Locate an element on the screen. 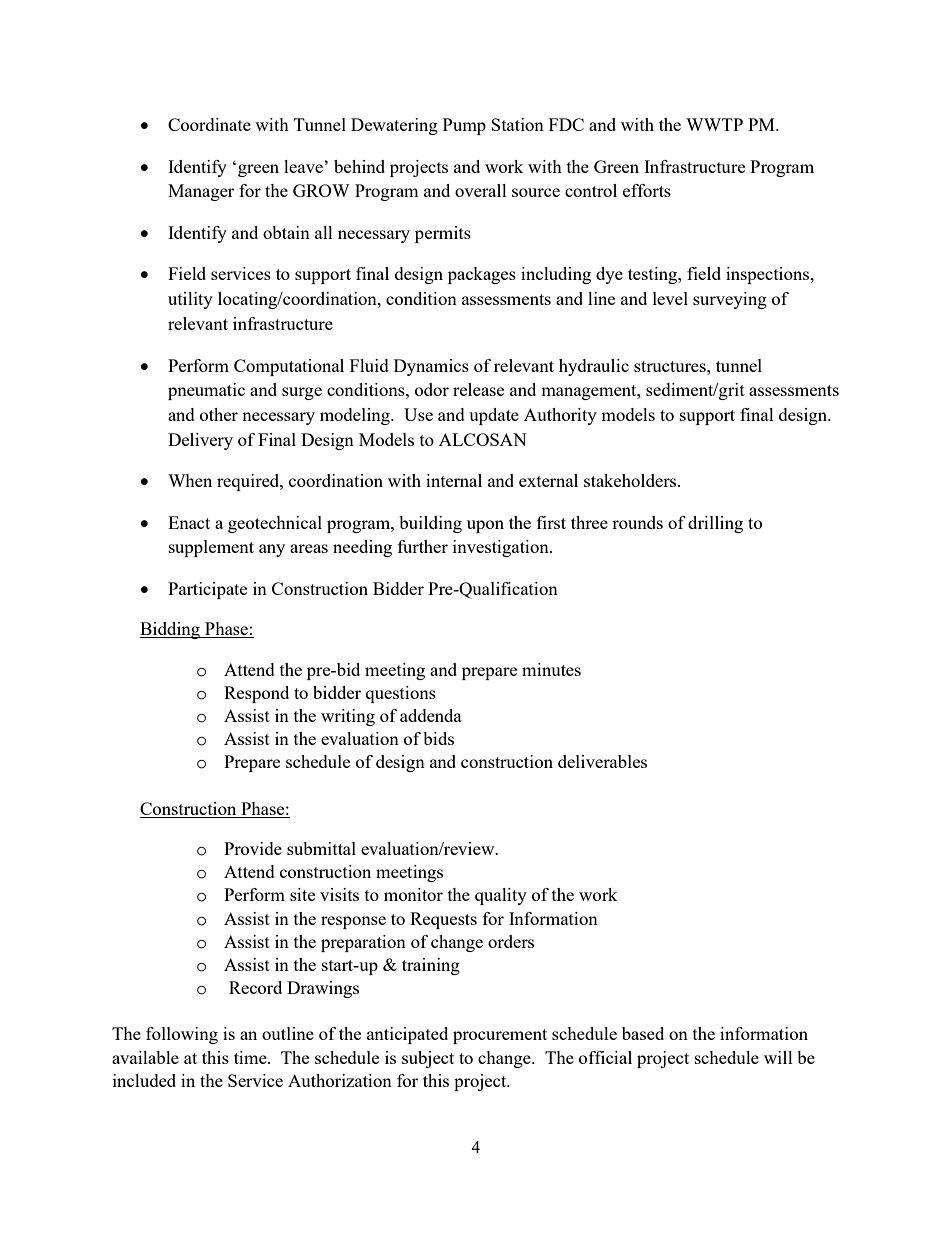 The height and width of the screenshot is (1233, 952). Pump is located at coordinates (464, 126).
